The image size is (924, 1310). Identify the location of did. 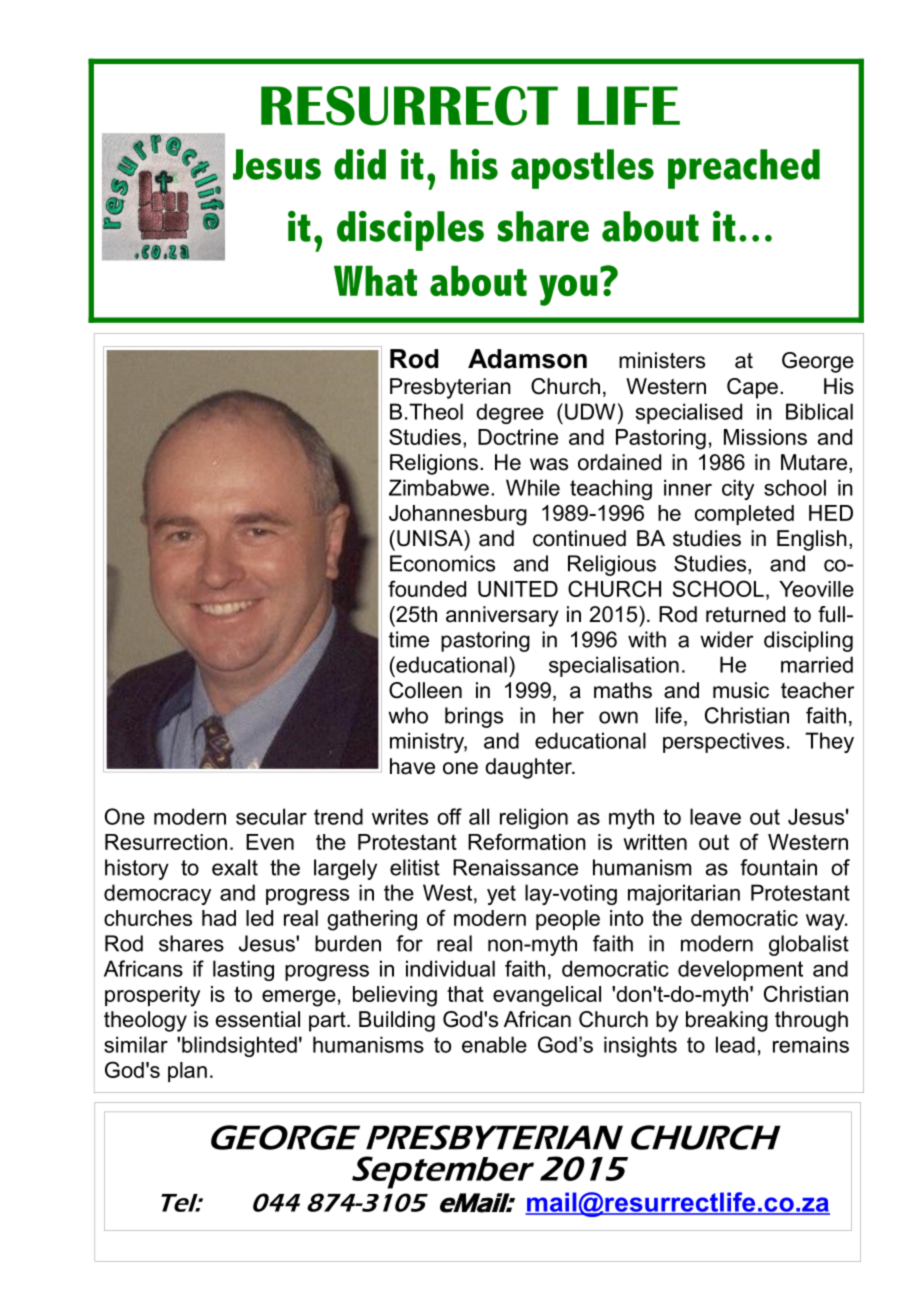
(360, 164).
